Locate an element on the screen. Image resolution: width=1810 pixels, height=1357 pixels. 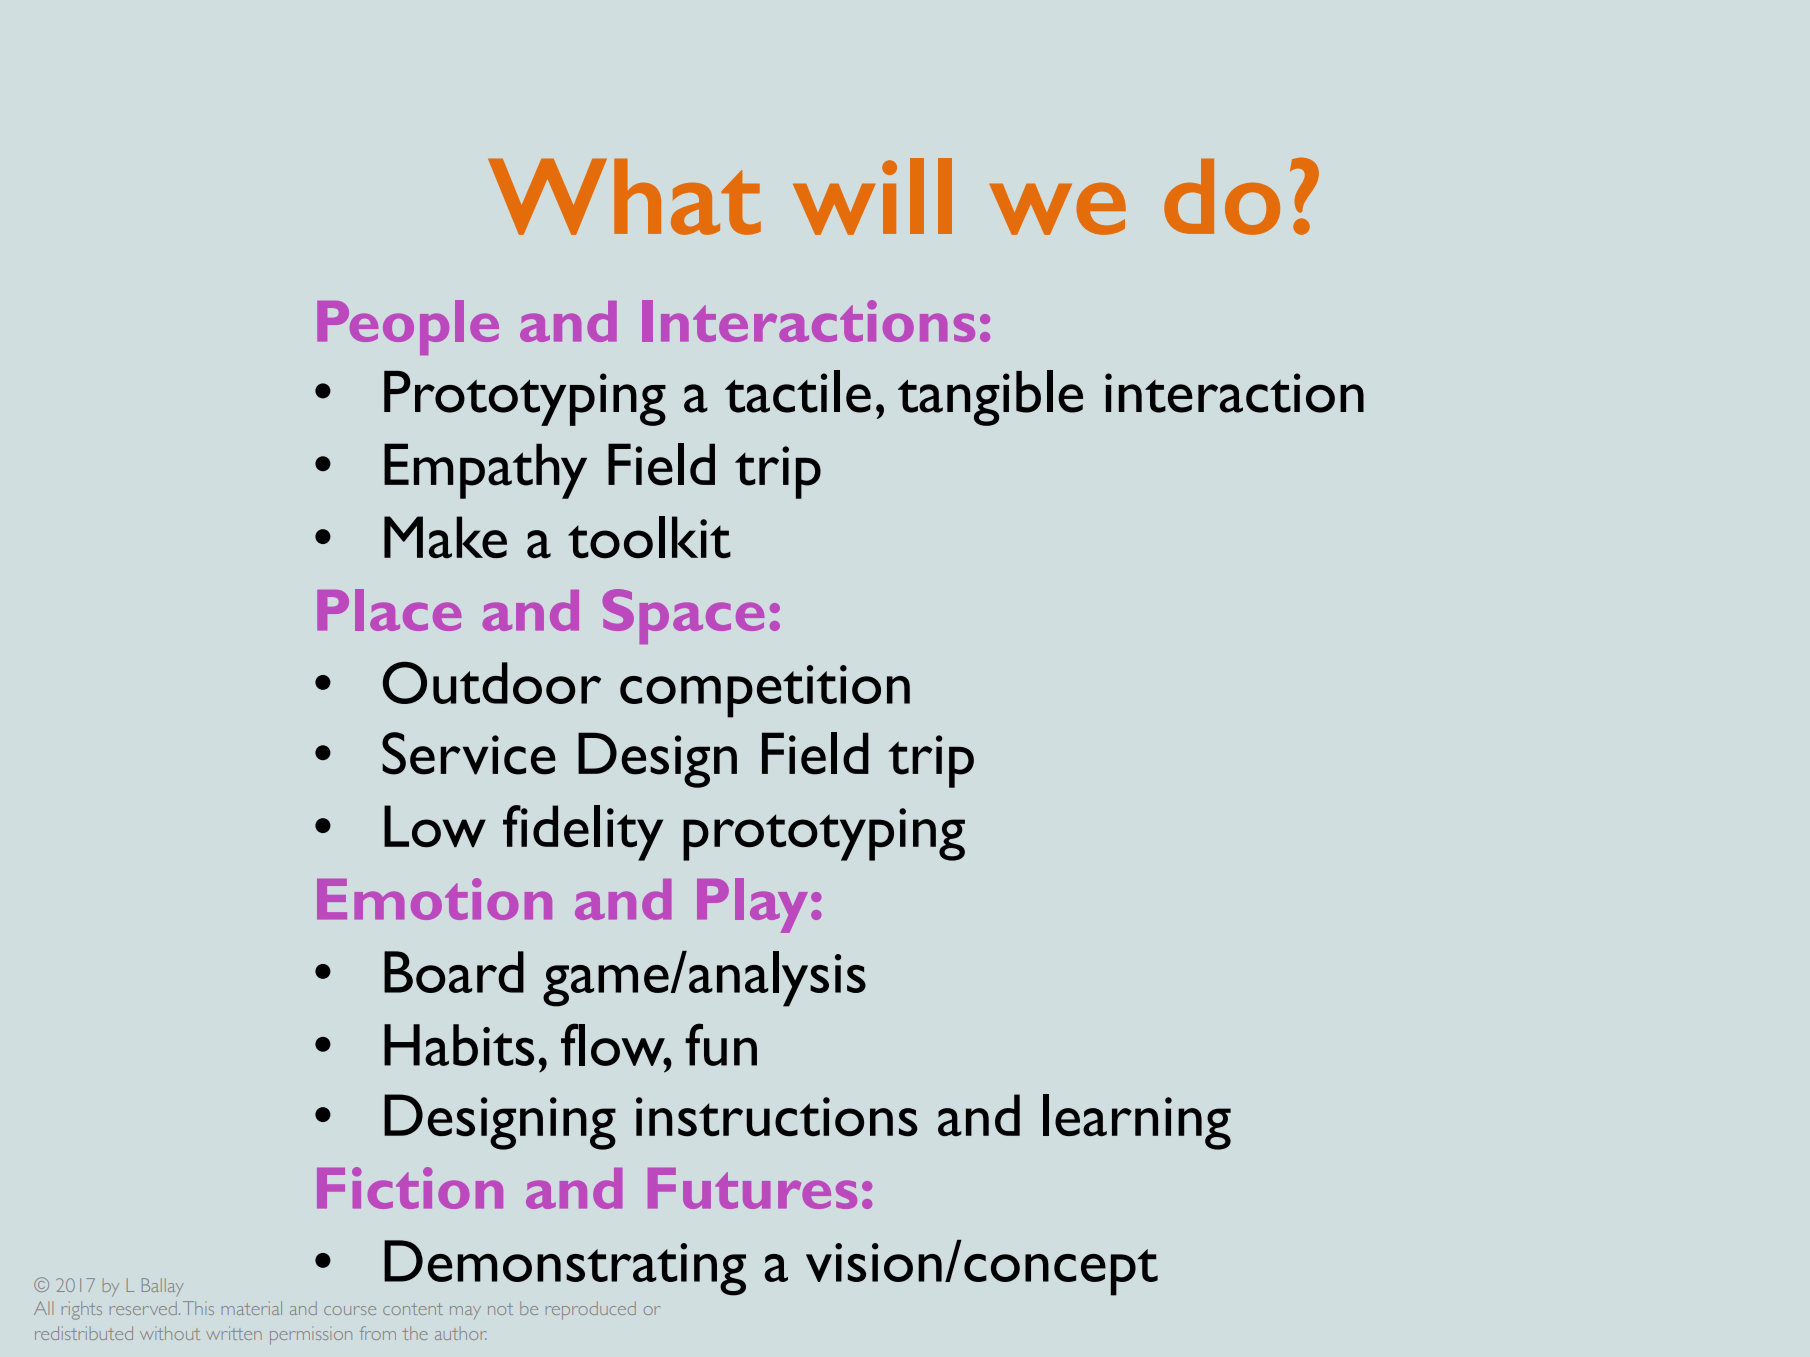
reproduced is located at coordinates (591, 1310).
